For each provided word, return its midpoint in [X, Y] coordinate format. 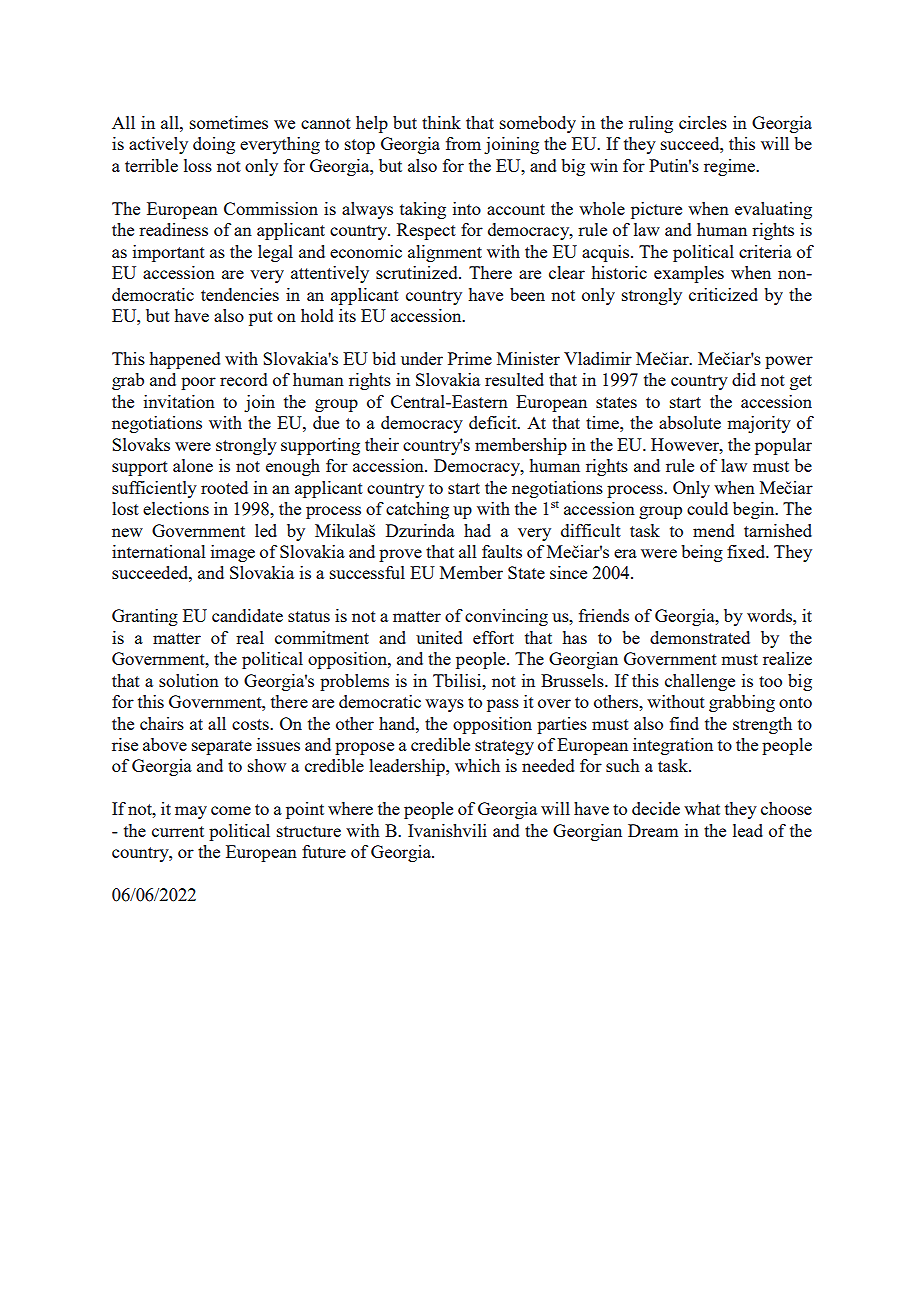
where [350, 808]
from [463, 143]
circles [703, 122]
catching [417, 510]
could [707, 508]
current [178, 831]
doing [214, 145]
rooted [224, 487]
